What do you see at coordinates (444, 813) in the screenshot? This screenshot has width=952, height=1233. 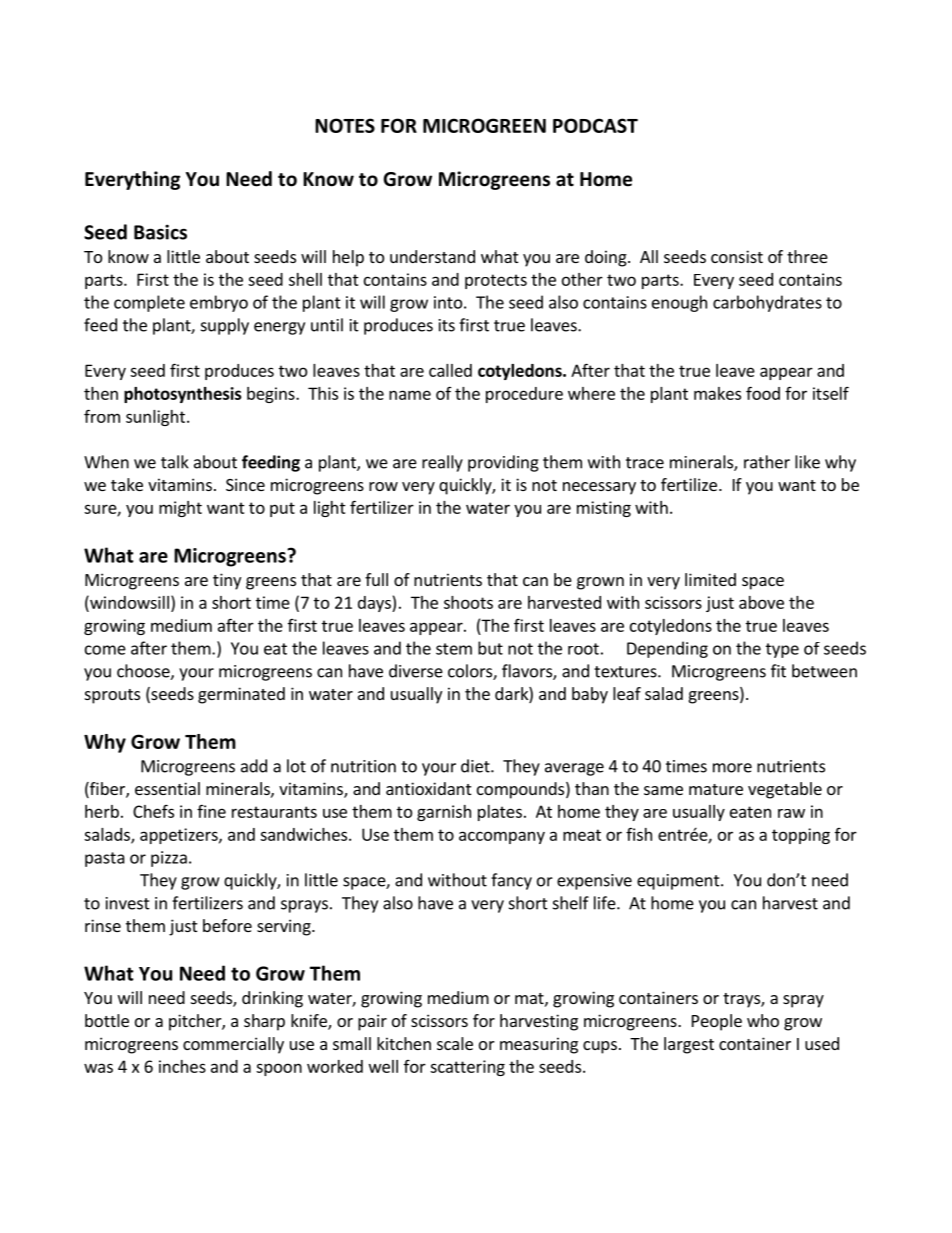 I see `garnish` at bounding box center [444, 813].
